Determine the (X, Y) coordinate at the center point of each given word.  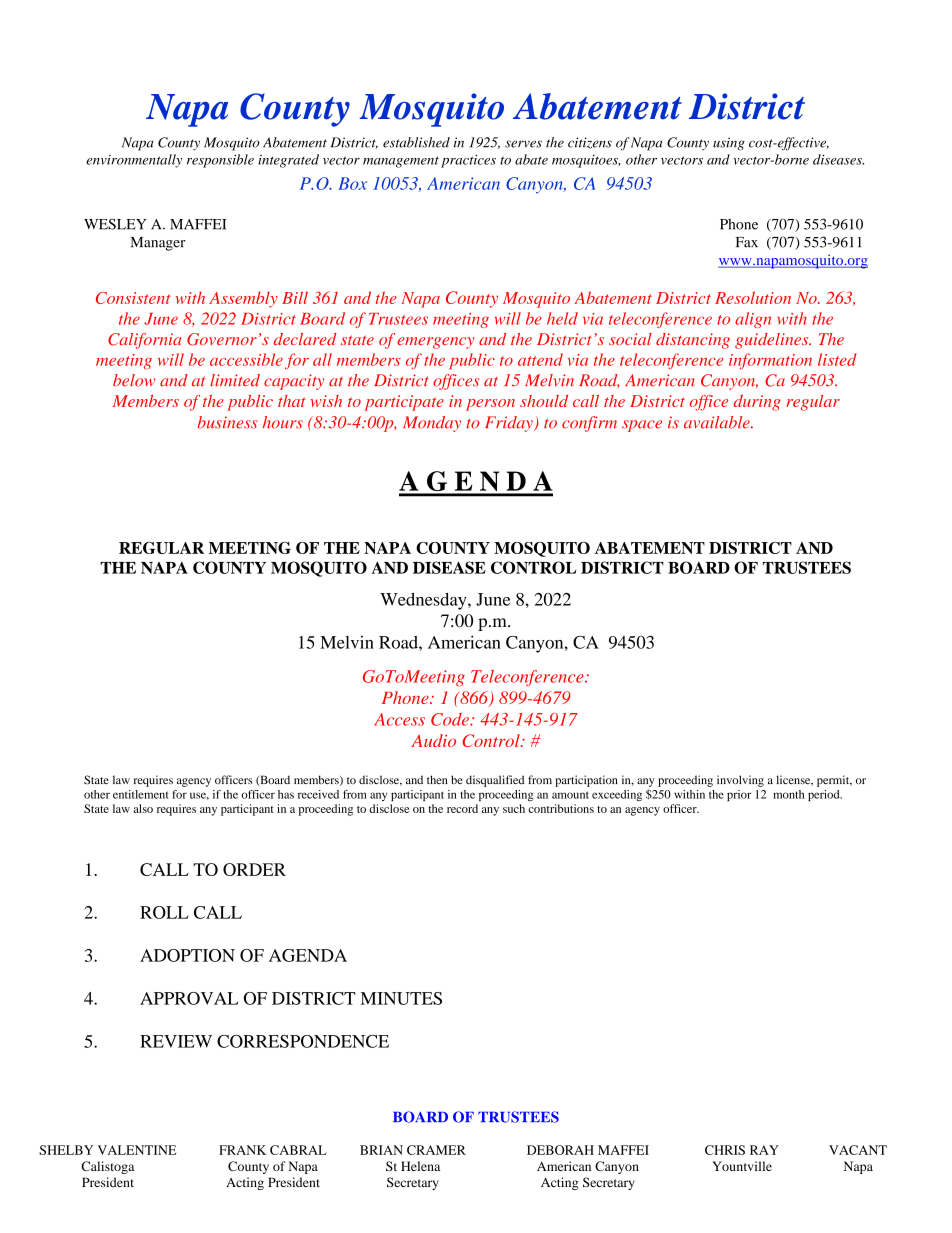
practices (468, 161)
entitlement (141, 794)
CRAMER (436, 1150)
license (794, 780)
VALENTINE (137, 1150)
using (729, 144)
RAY (764, 1150)
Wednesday (424, 601)
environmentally (134, 161)
